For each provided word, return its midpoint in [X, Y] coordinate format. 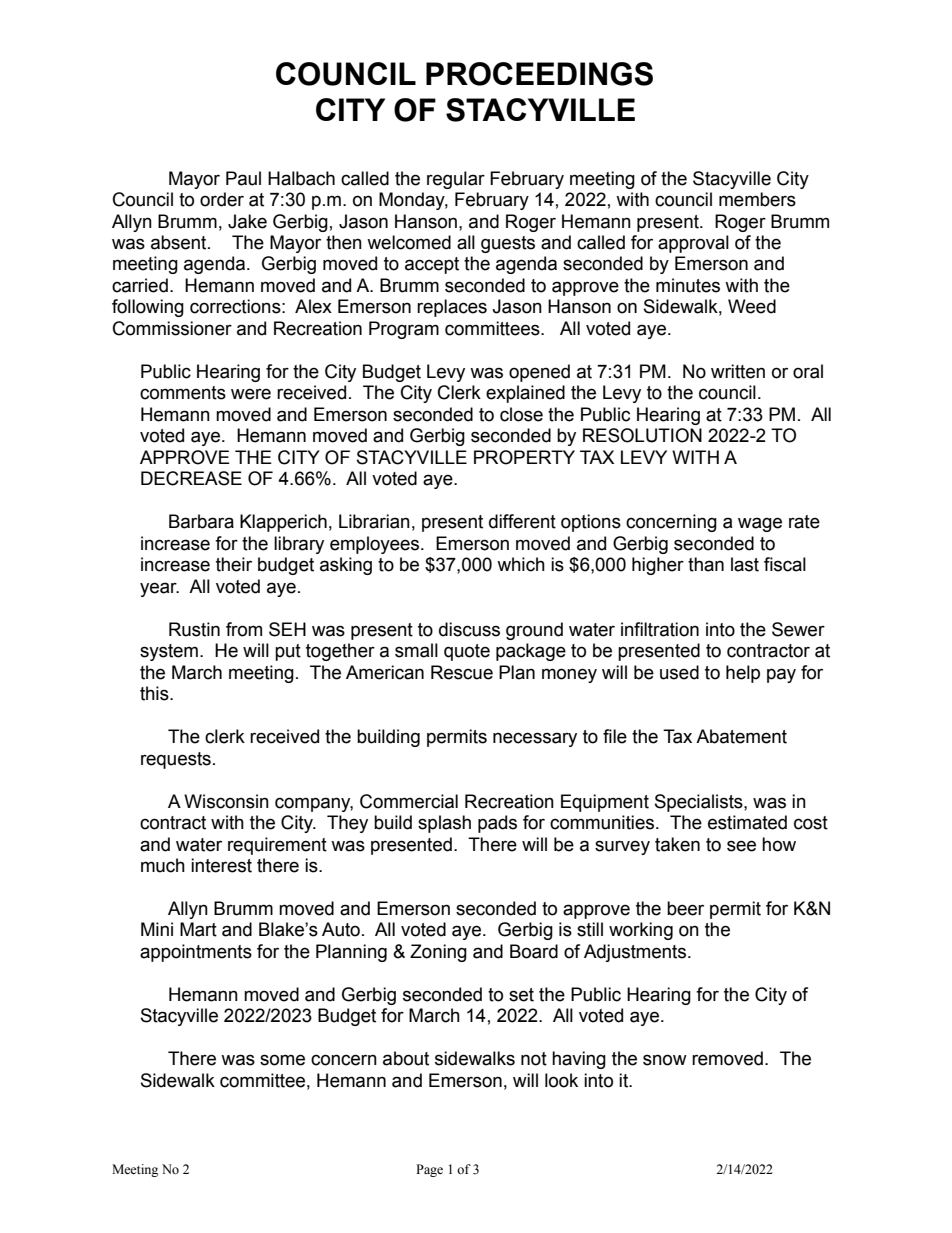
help [743, 674]
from [244, 629]
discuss [469, 629]
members [757, 199]
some [282, 1060]
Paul [243, 178]
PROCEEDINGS [539, 74]
